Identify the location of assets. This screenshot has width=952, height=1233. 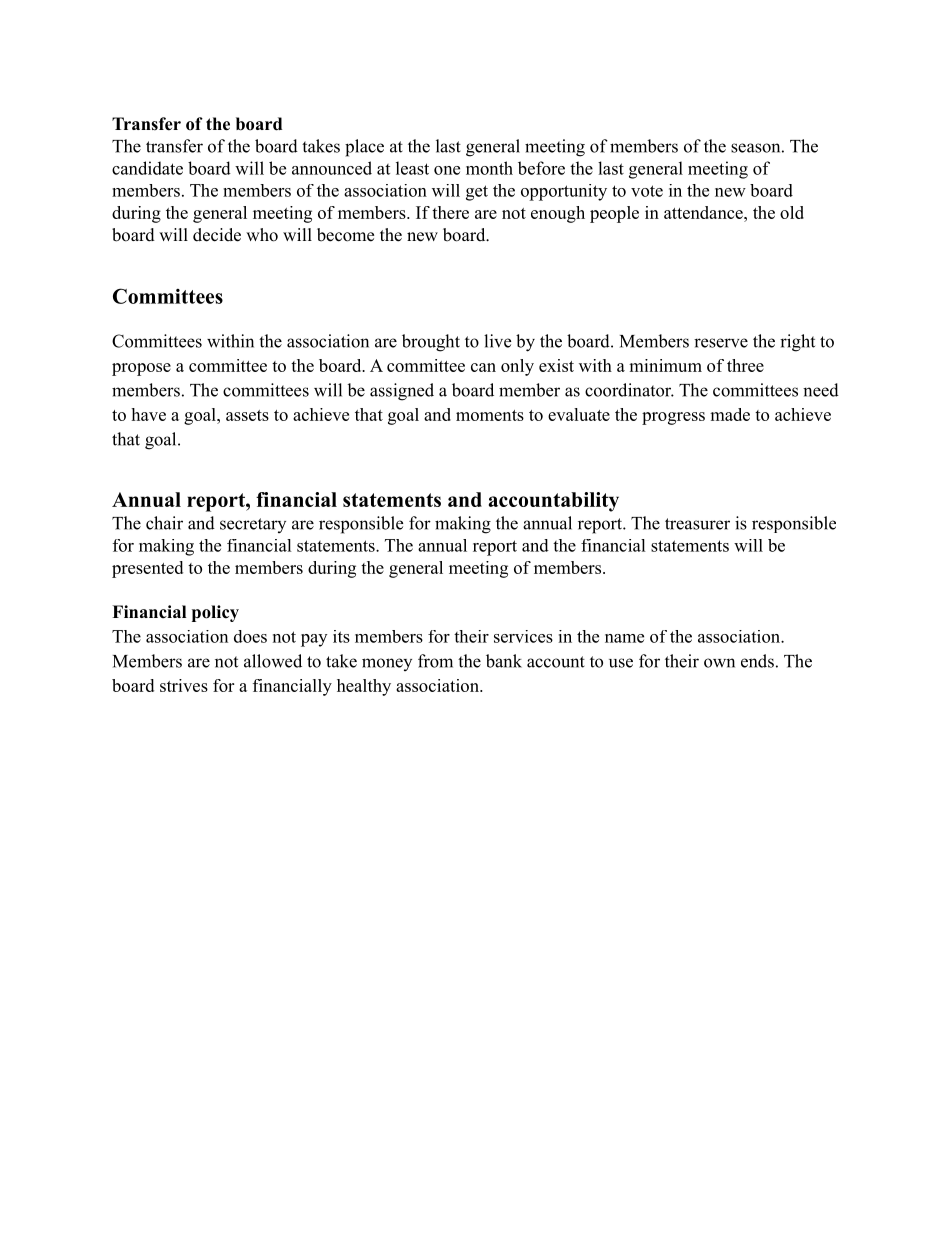
(247, 415).
